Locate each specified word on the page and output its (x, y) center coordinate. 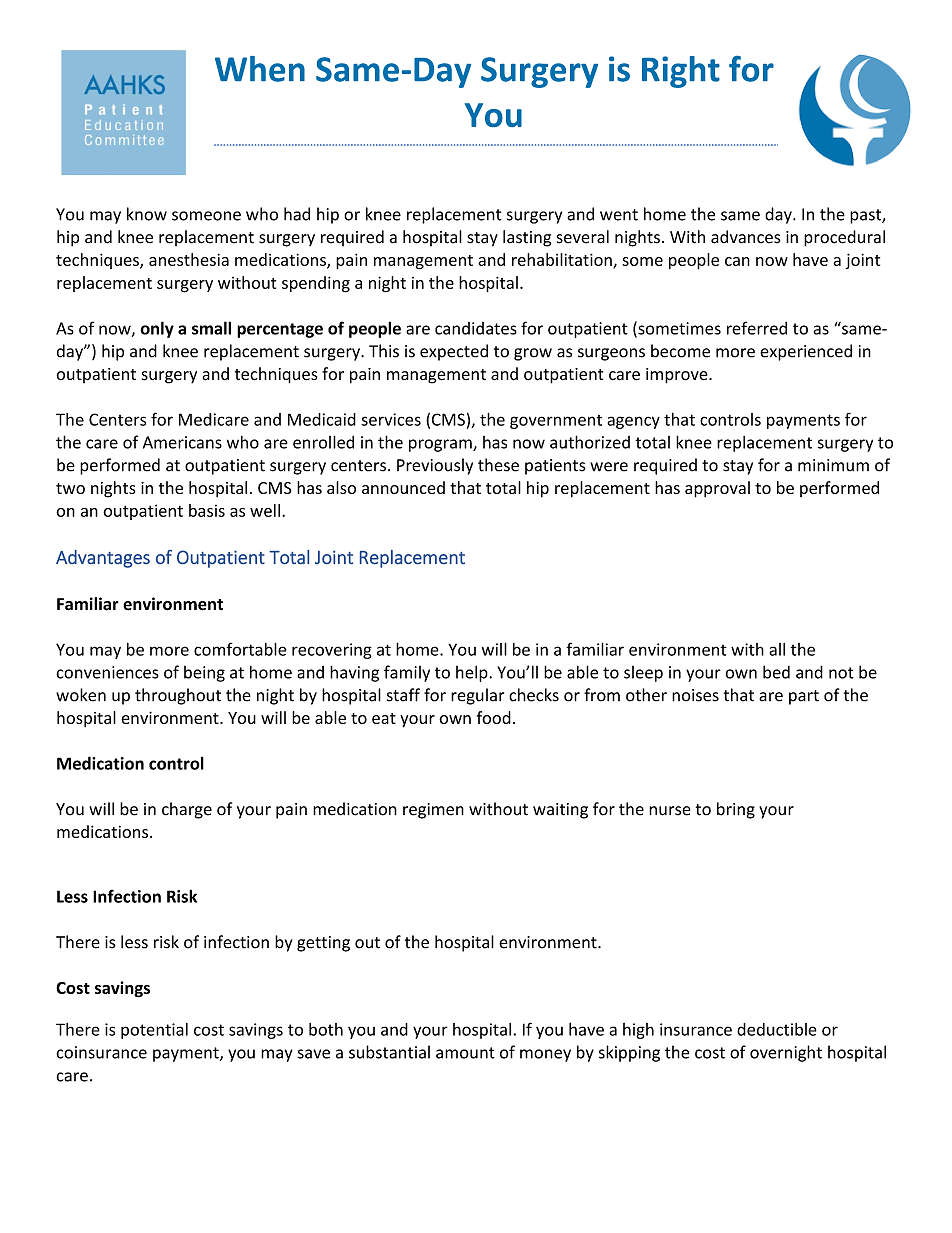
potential (154, 1031)
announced (403, 487)
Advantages (103, 559)
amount (465, 1053)
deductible (777, 1029)
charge (187, 810)
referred (757, 328)
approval (717, 489)
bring (736, 810)
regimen (433, 811)
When (260, 69)
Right (681, 72)
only (157, 329)
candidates (476, 328)
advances (746, 237)
